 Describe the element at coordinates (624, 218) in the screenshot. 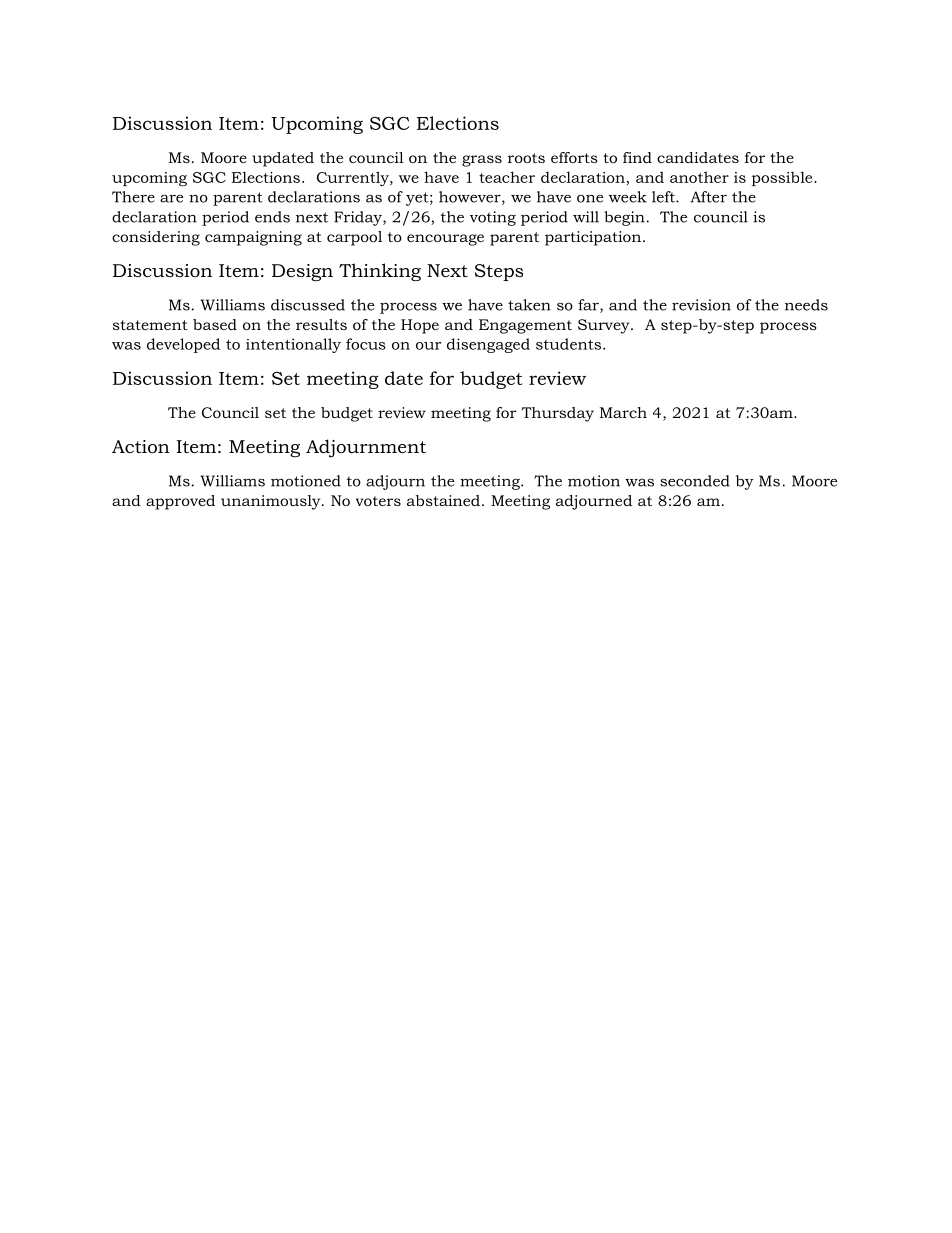

I see `begin` at that location.
